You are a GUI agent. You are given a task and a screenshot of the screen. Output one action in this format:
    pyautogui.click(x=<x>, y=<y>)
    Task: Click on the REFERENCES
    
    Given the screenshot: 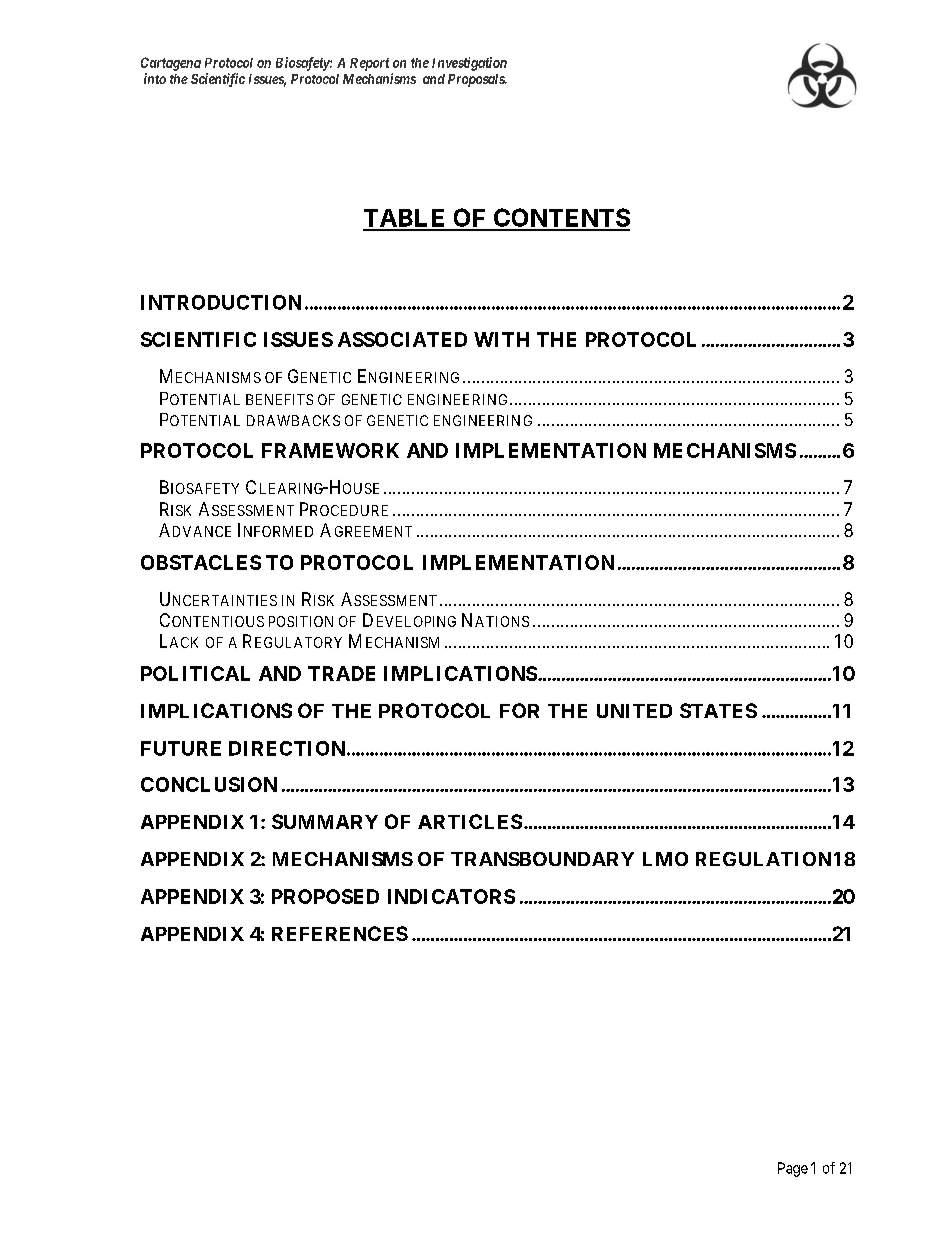 What is the action you would take?
    pyautogui.click(x=340, y=933)
